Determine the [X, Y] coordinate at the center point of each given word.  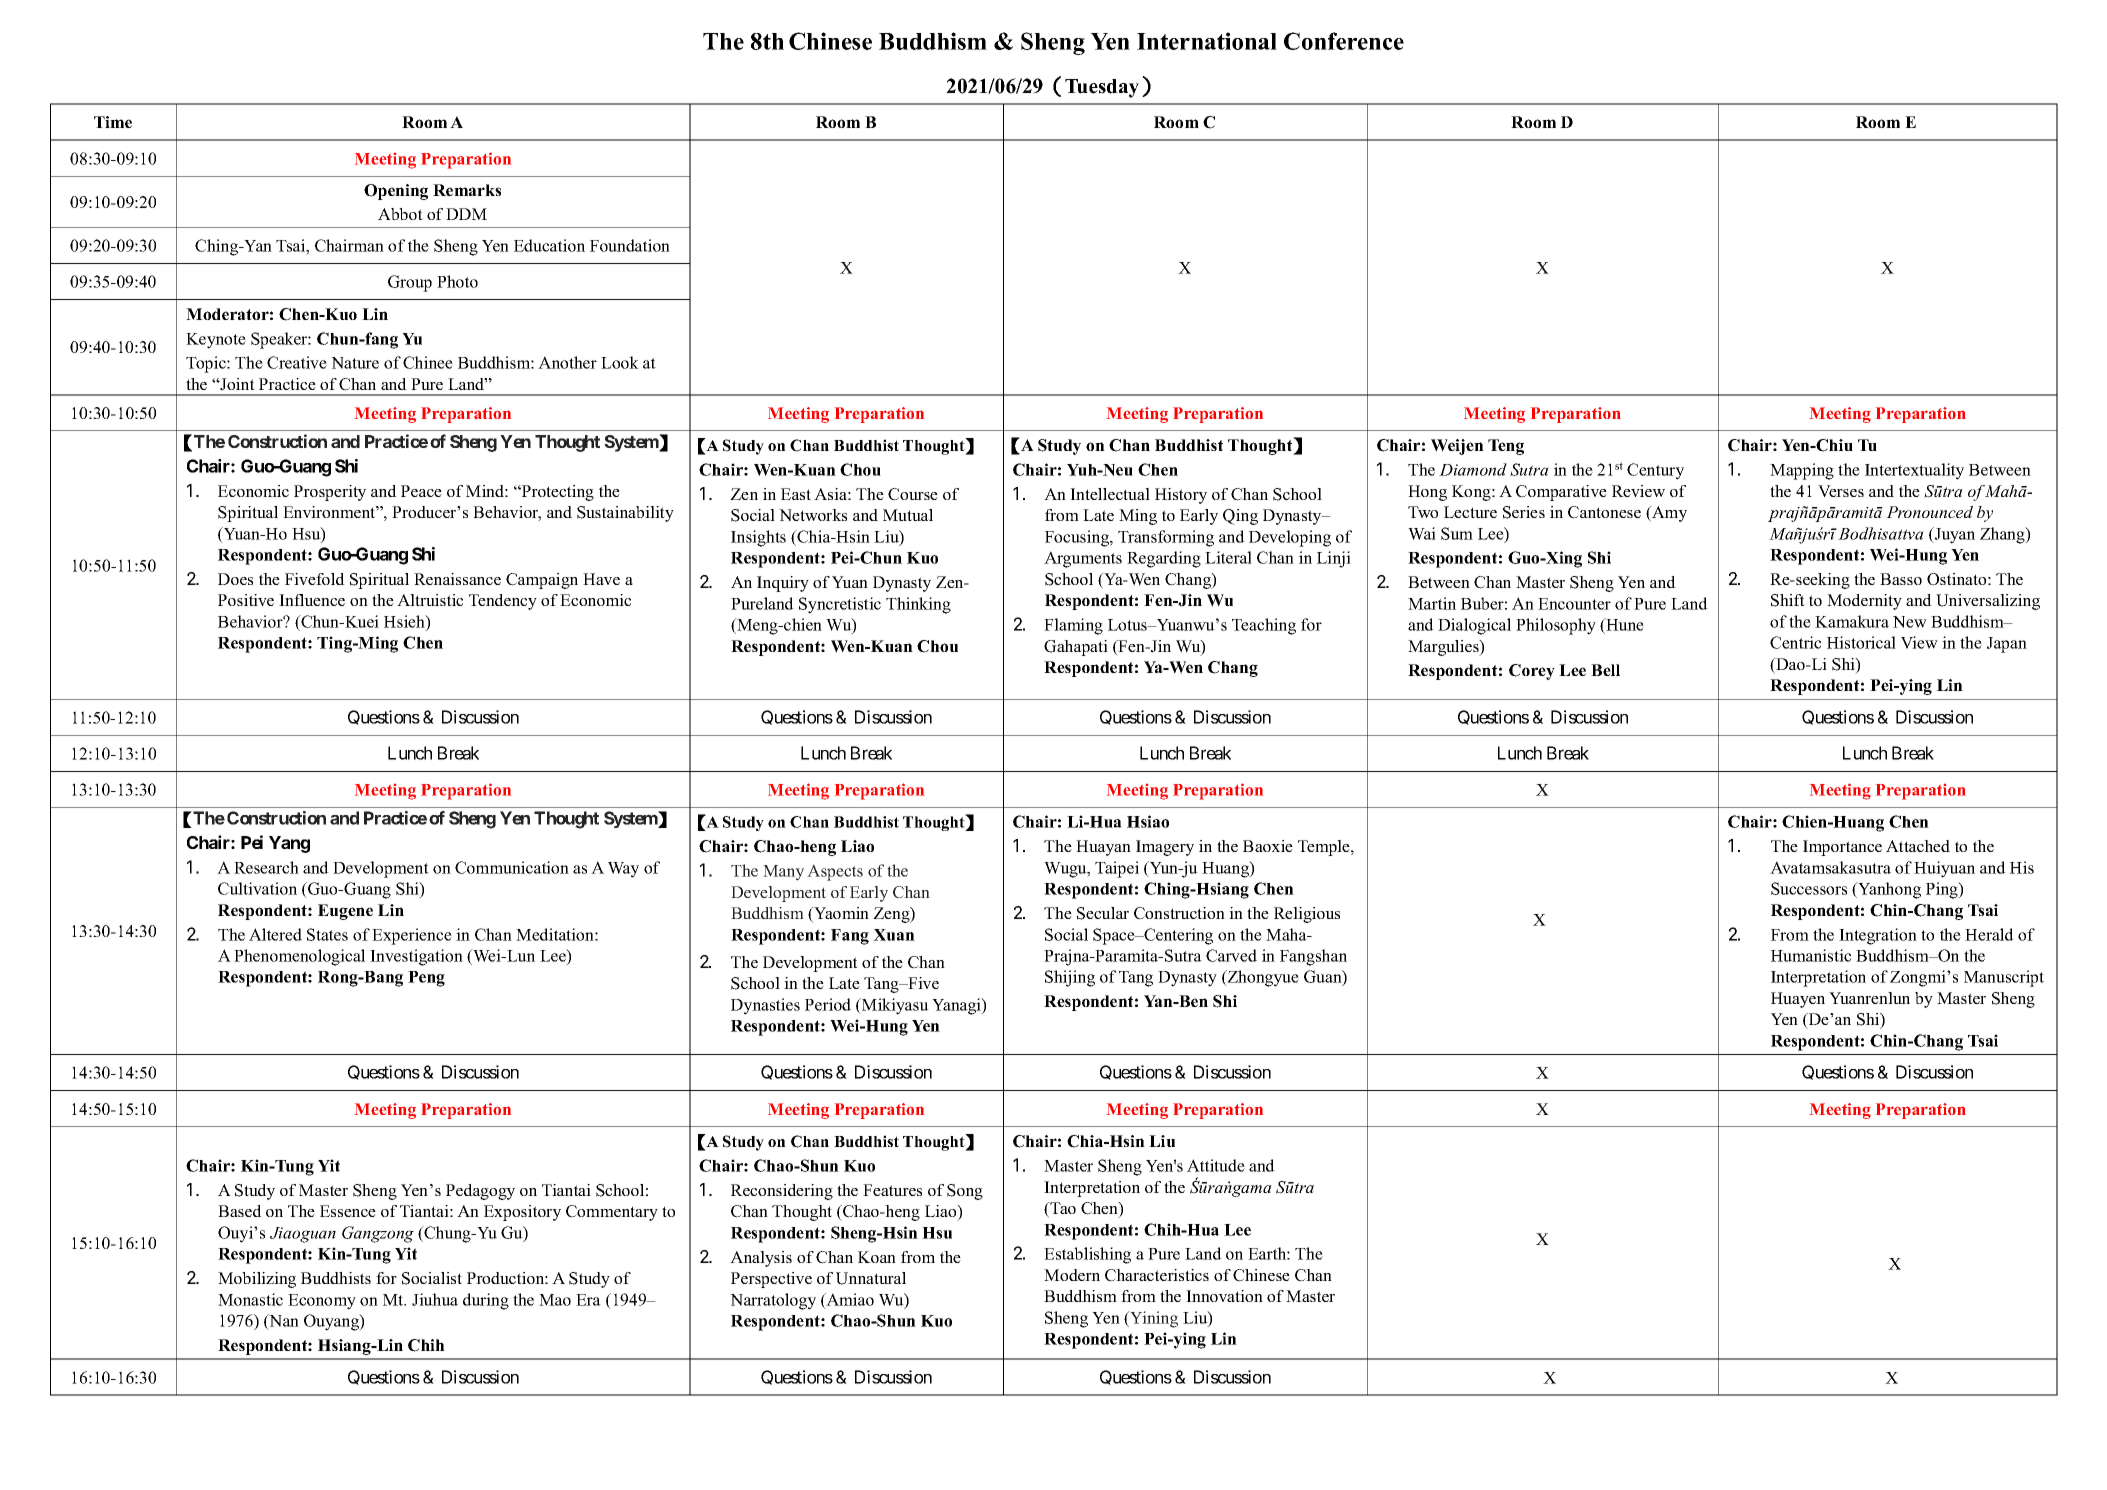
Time [113, 122]
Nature [355, 363]
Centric [1795, 642]
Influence [312, 600]
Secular [1103, 913]
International [1207, 41]
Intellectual [1110, 494]
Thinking [918, 605]
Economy [322, 1302]
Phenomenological [299, 957]
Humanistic [1811, 955]
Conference [1344, 41]
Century [1655, 471]
